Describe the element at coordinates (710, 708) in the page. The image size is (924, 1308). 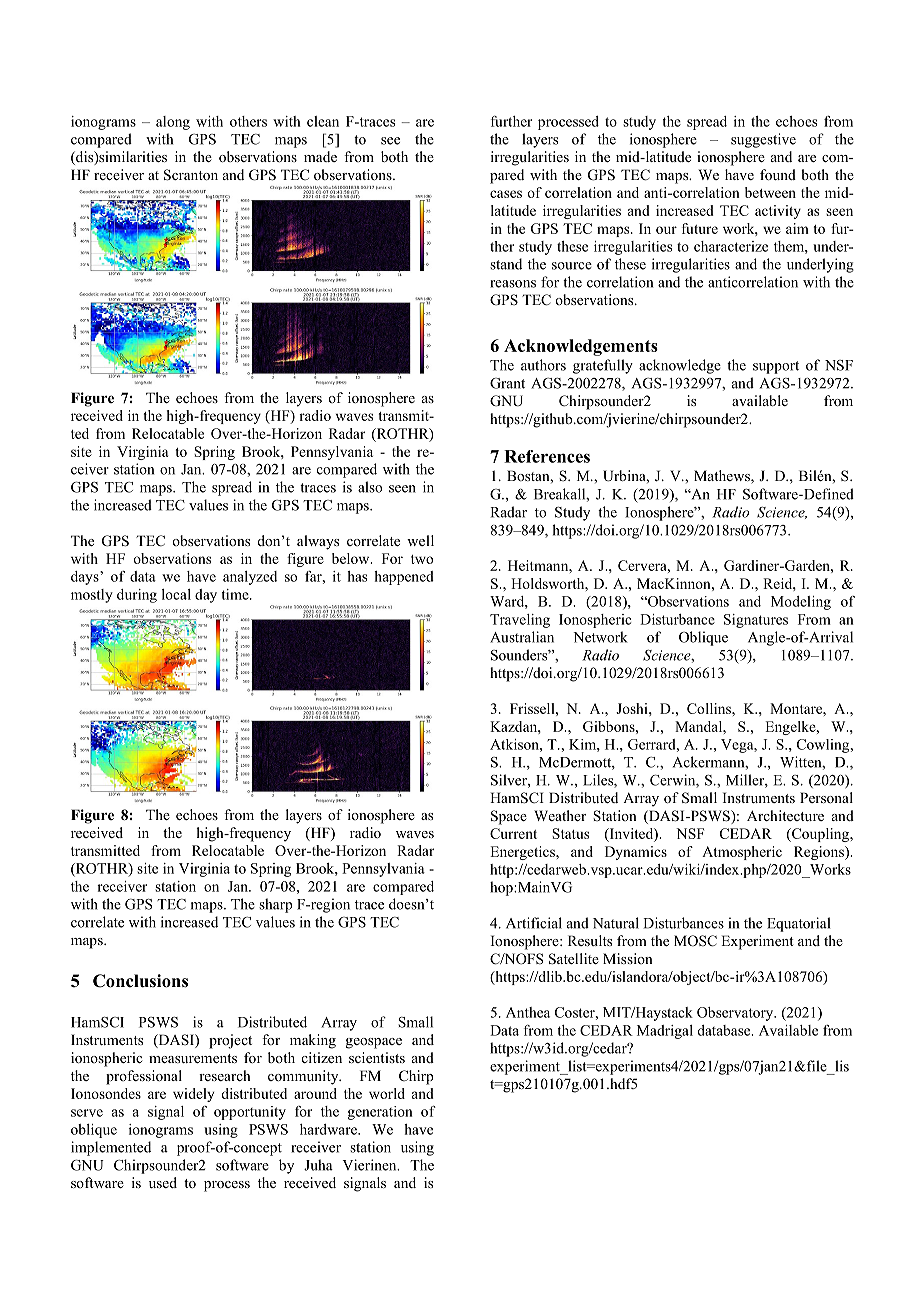
I see `Collins` at that location.
